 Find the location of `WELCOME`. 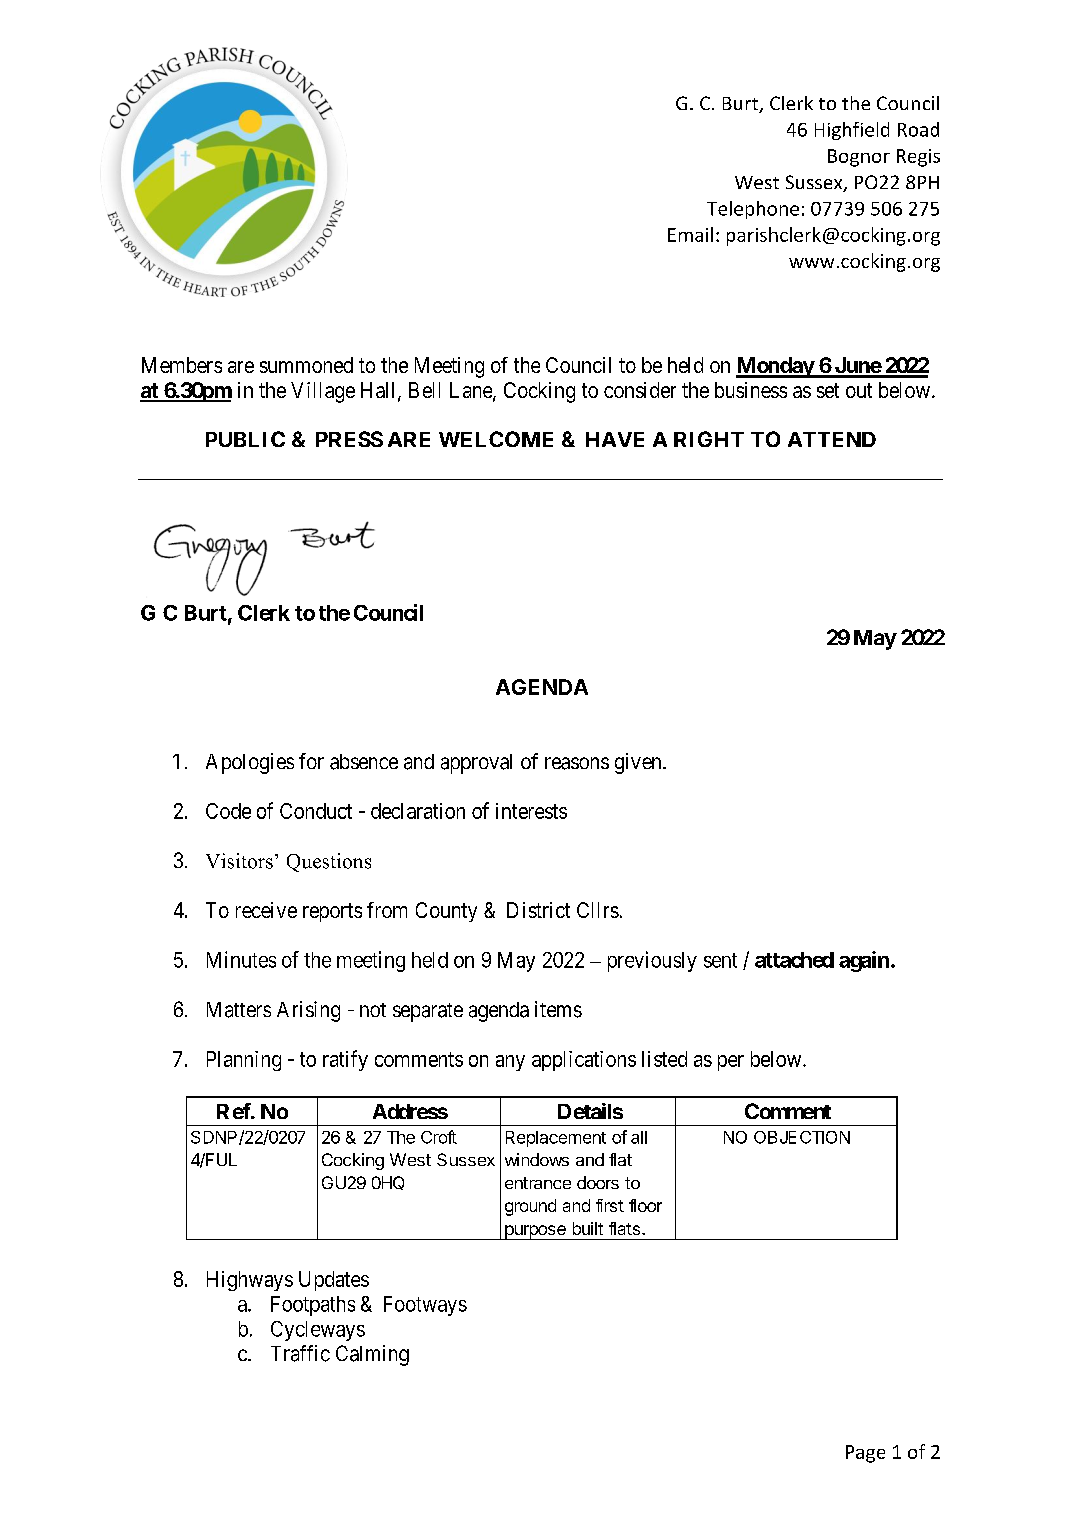

WELCOME is located at coordinates (496, 439).
